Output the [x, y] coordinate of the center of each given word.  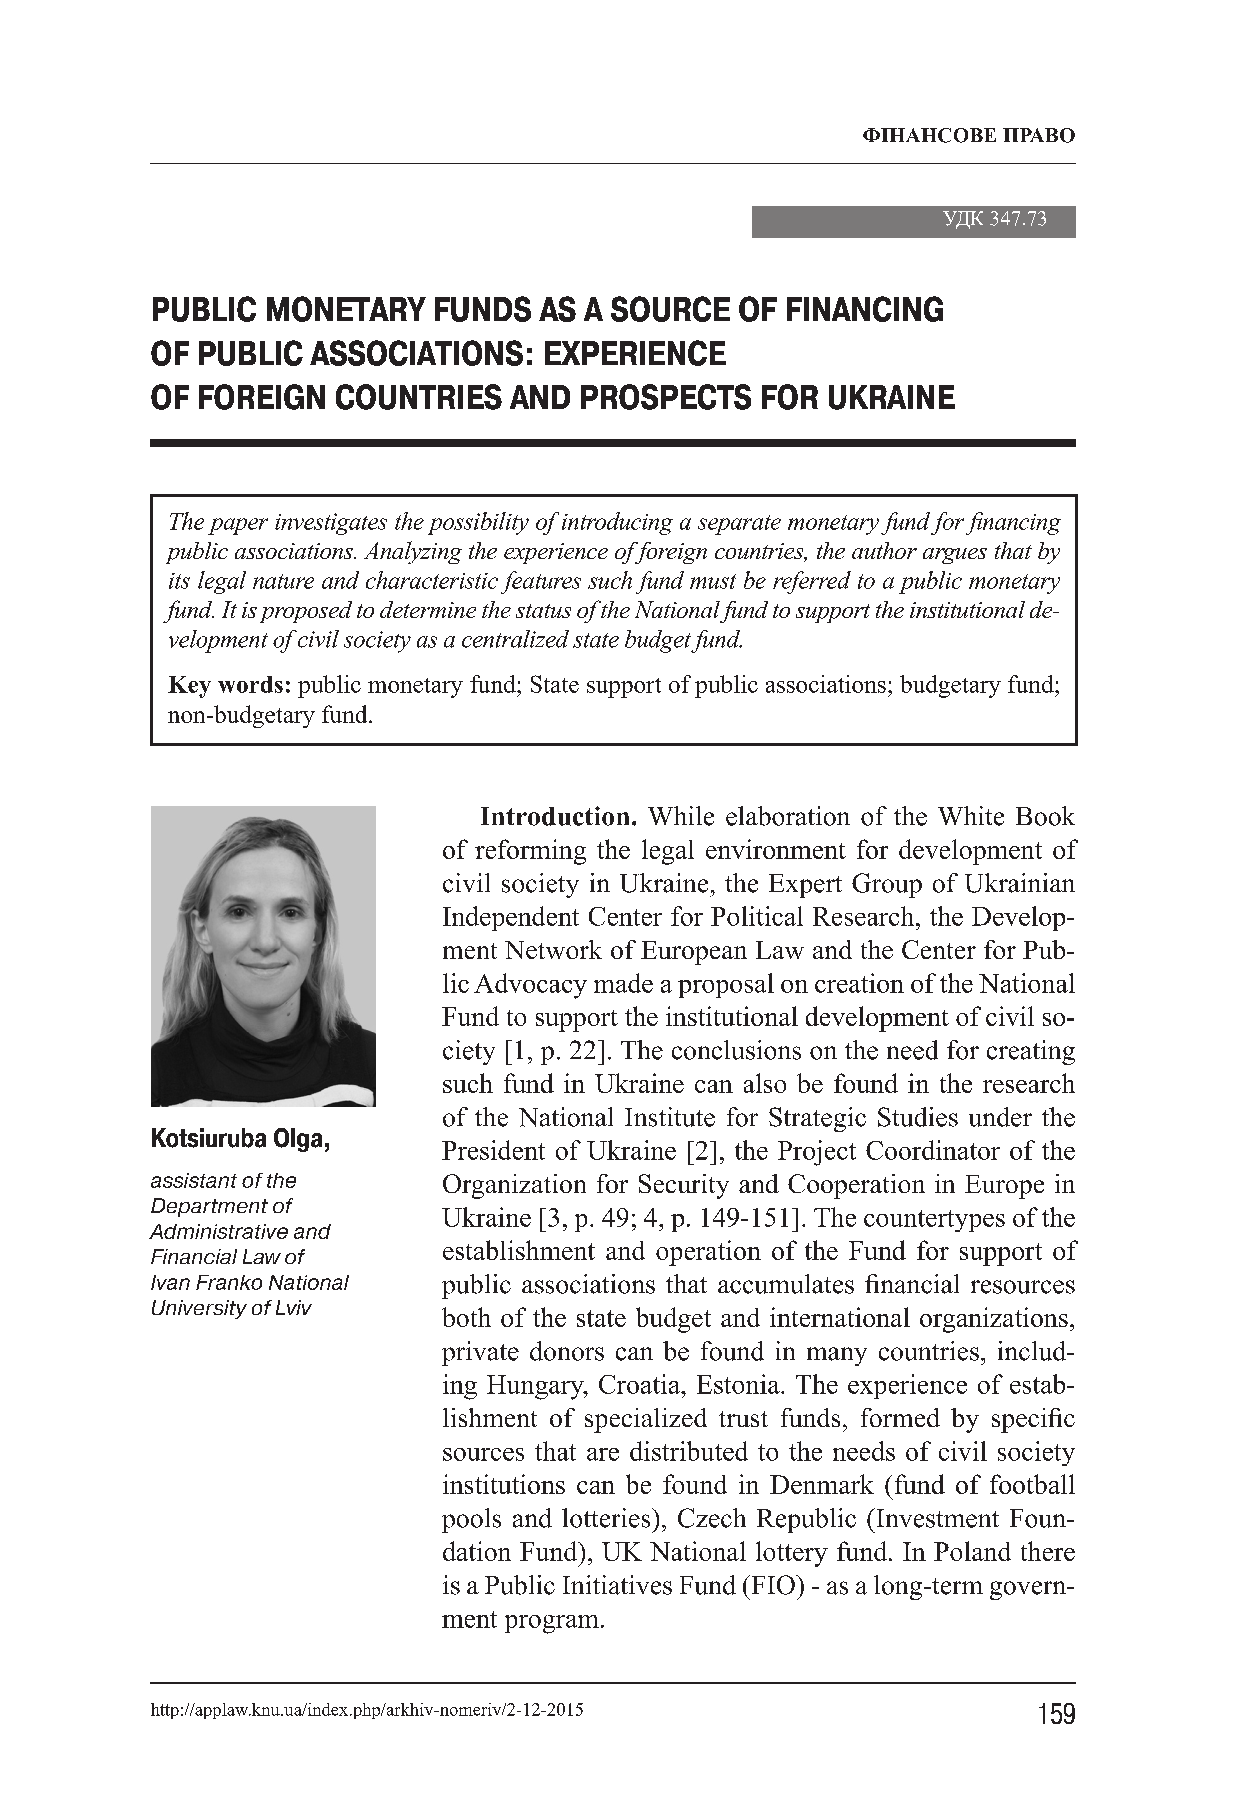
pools [471, 1520]
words [250, 684]
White [971, 816]
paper [238, 526]
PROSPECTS [666, 397]
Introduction [555, 816]
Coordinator [933, 1150]
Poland [972, 1551]
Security [684, 1186]
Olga [298, 1140]
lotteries [607, 1518]
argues [955, 556]
